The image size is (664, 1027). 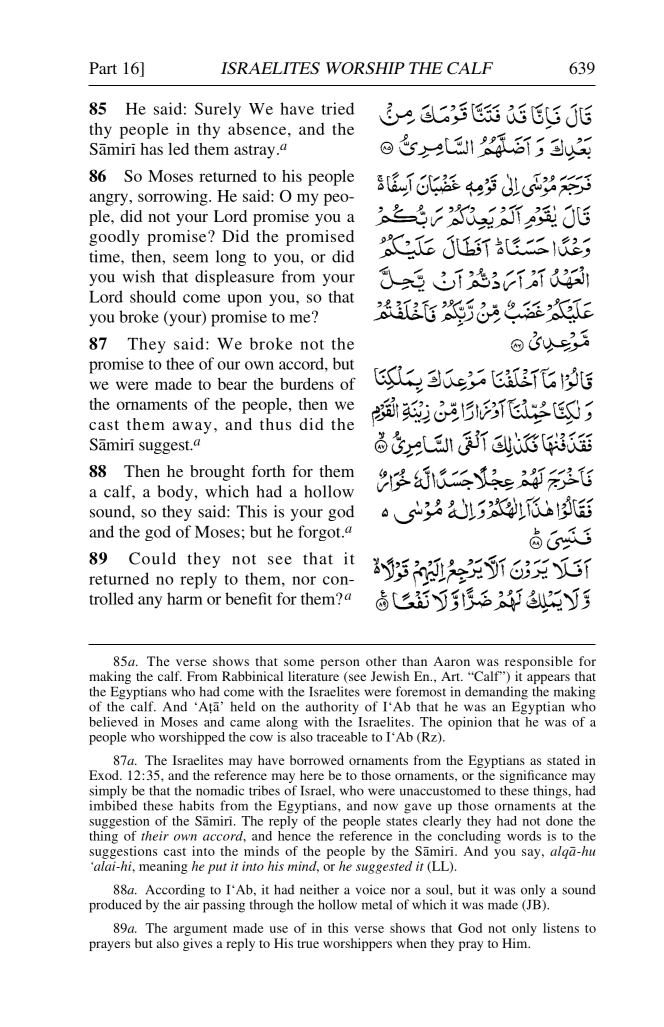 What do you see at coordinates (538, 664) in the screenshot?
I see `responsible` at bounding box center [538, 664].
